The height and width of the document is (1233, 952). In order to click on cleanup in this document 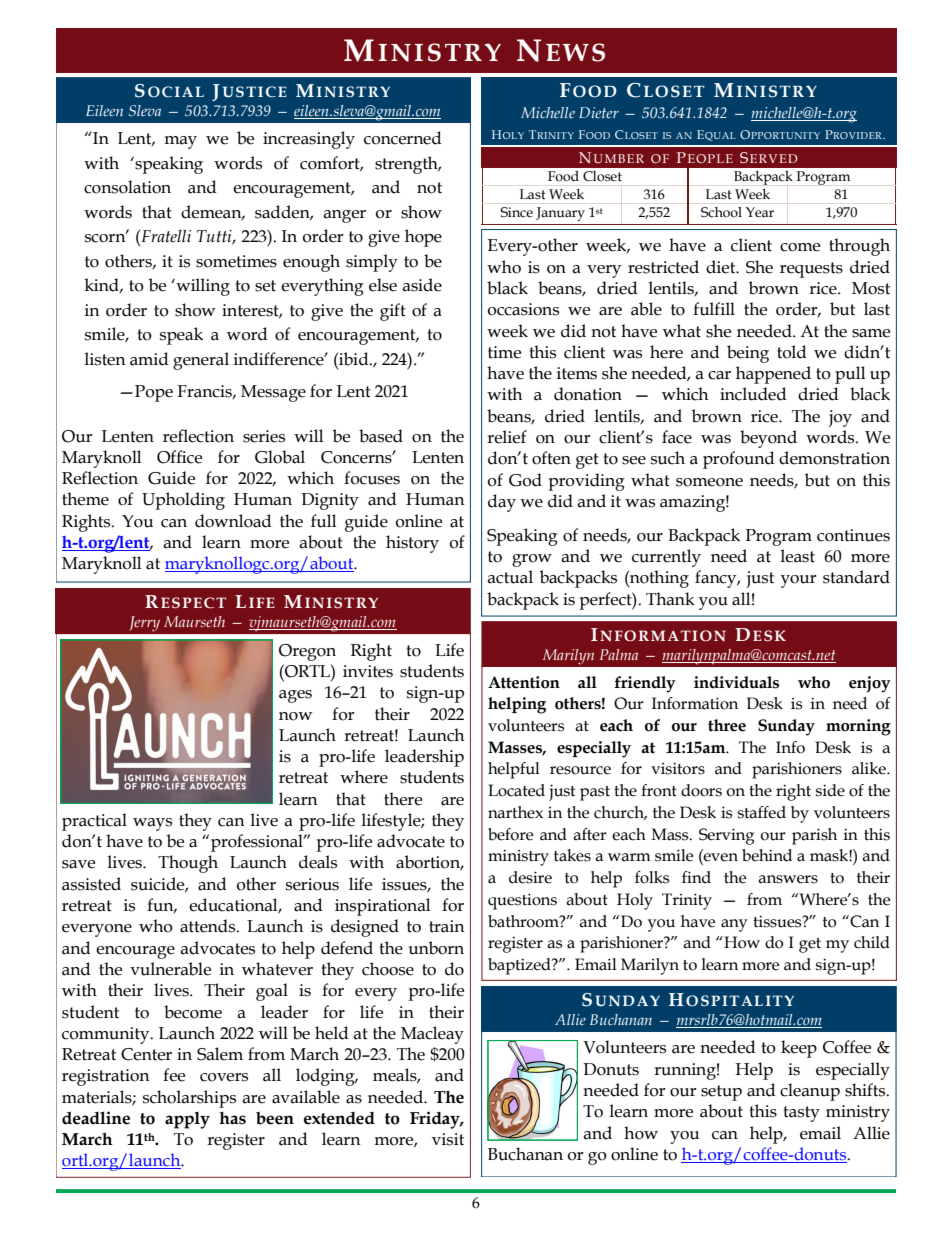, I will do `click(810, 1092)`.
